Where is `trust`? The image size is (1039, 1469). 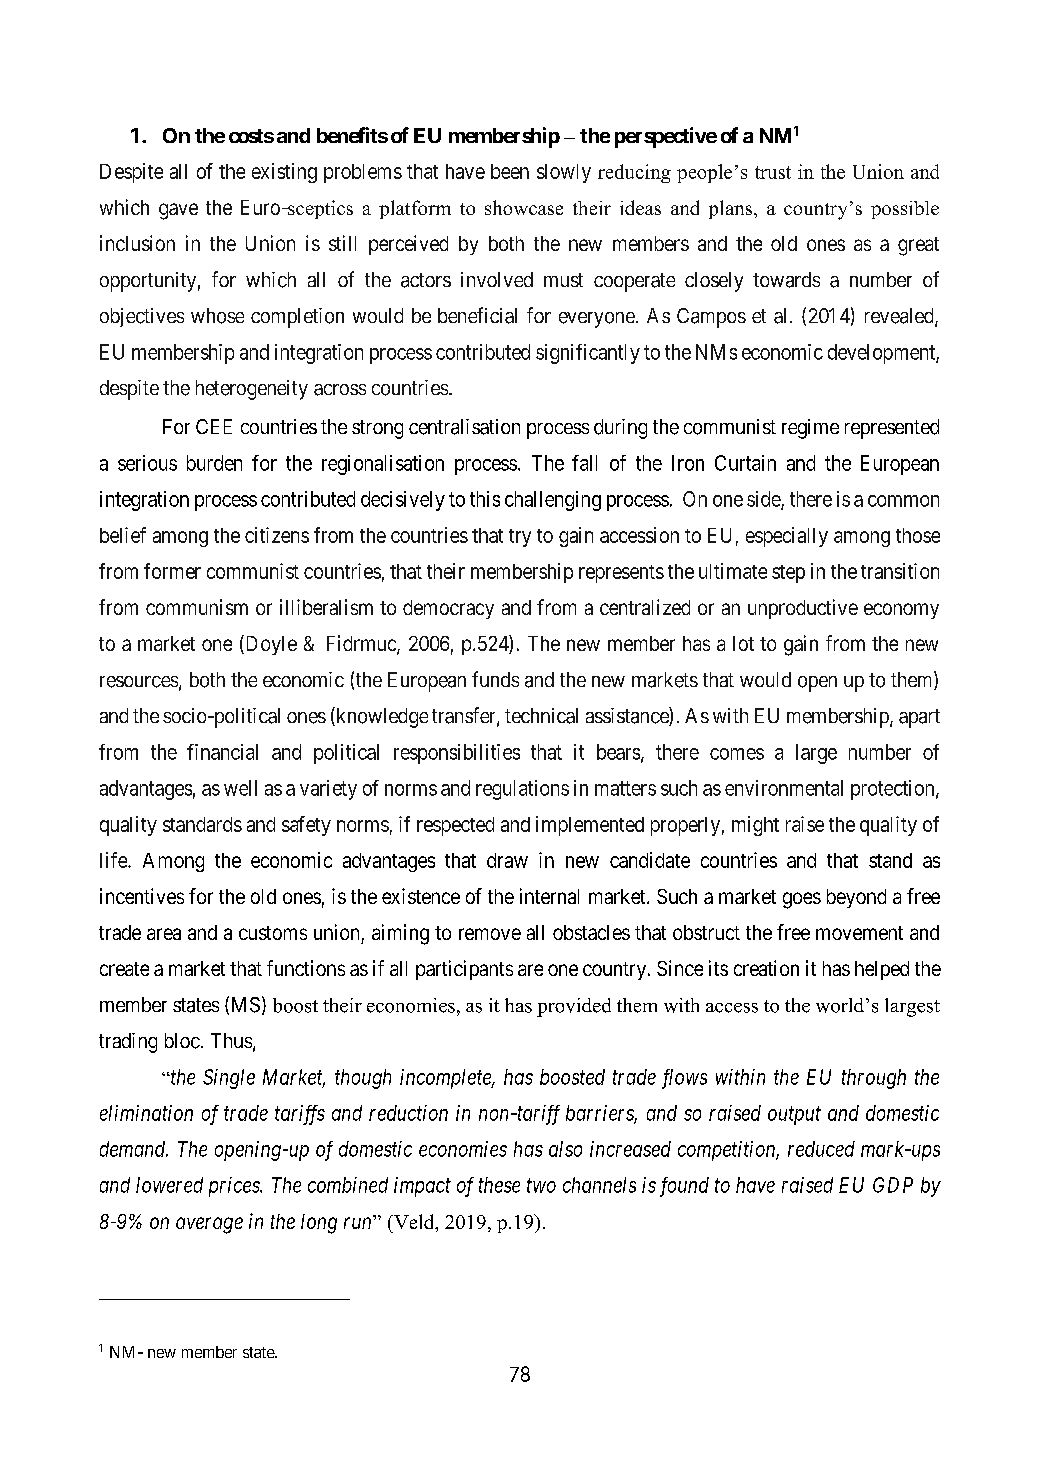
trust is located at coordinates (773, 172).
